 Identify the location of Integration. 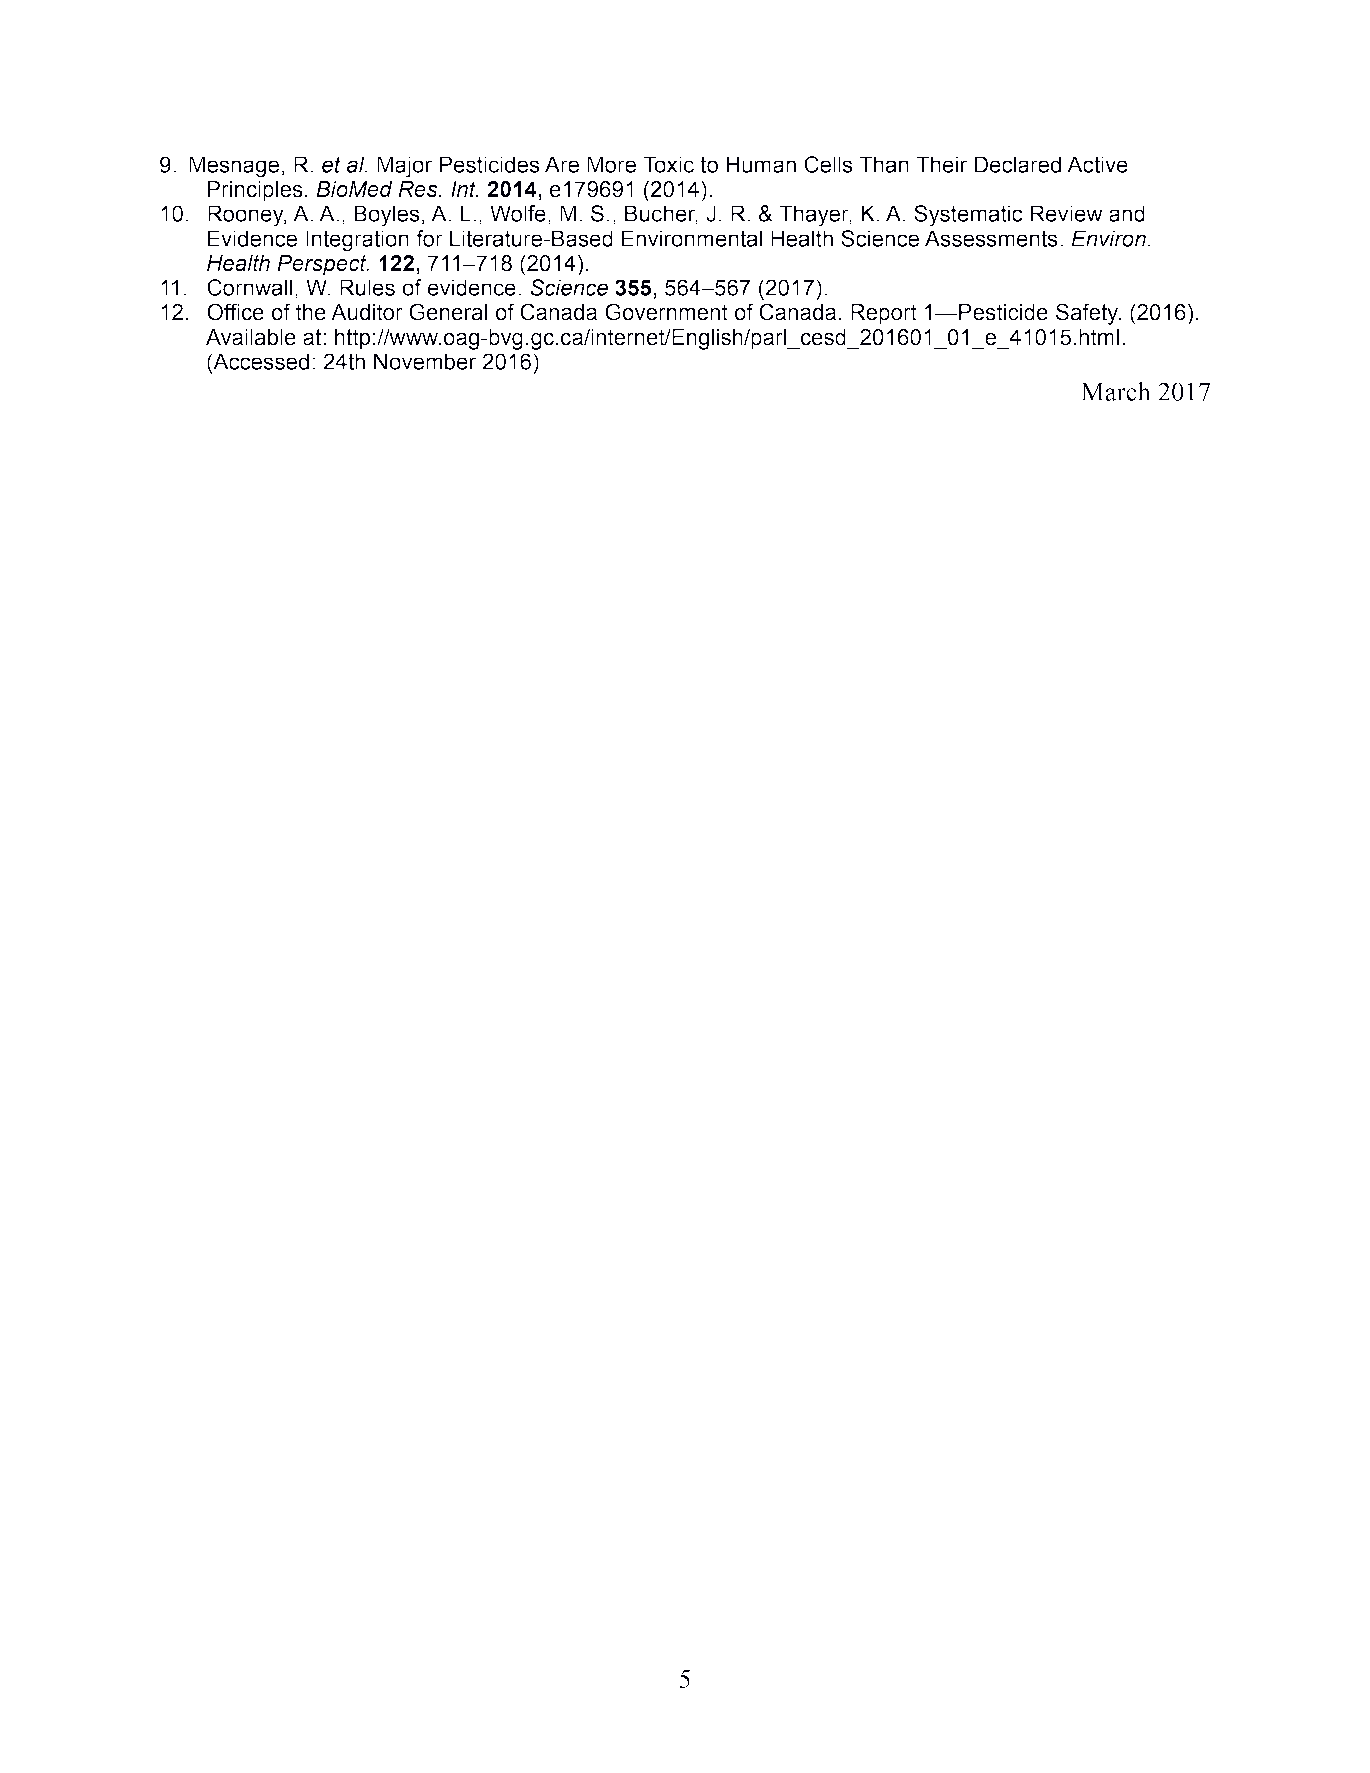
(357, 241).
